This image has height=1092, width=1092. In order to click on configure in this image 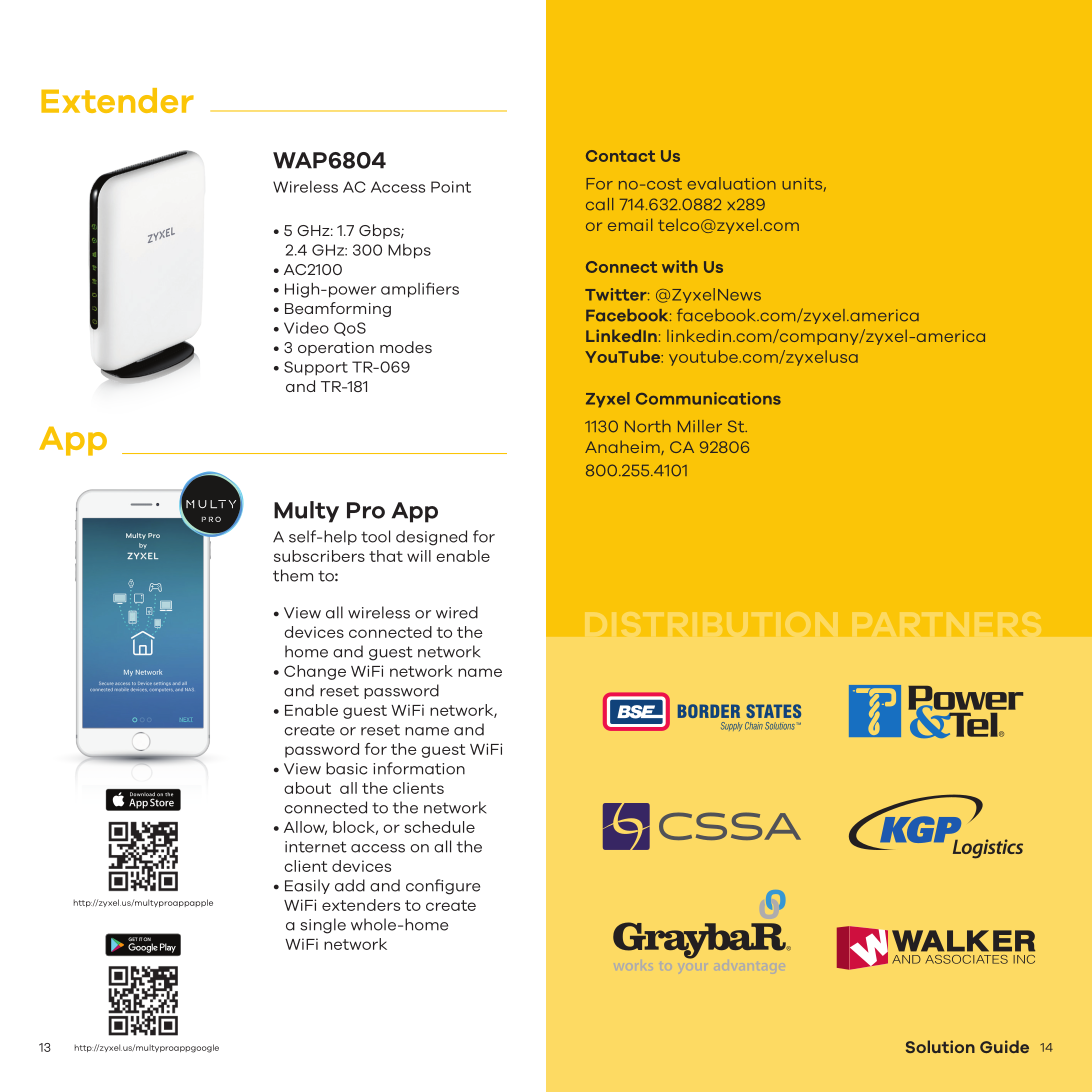, I will do `click(443, 887)`.
